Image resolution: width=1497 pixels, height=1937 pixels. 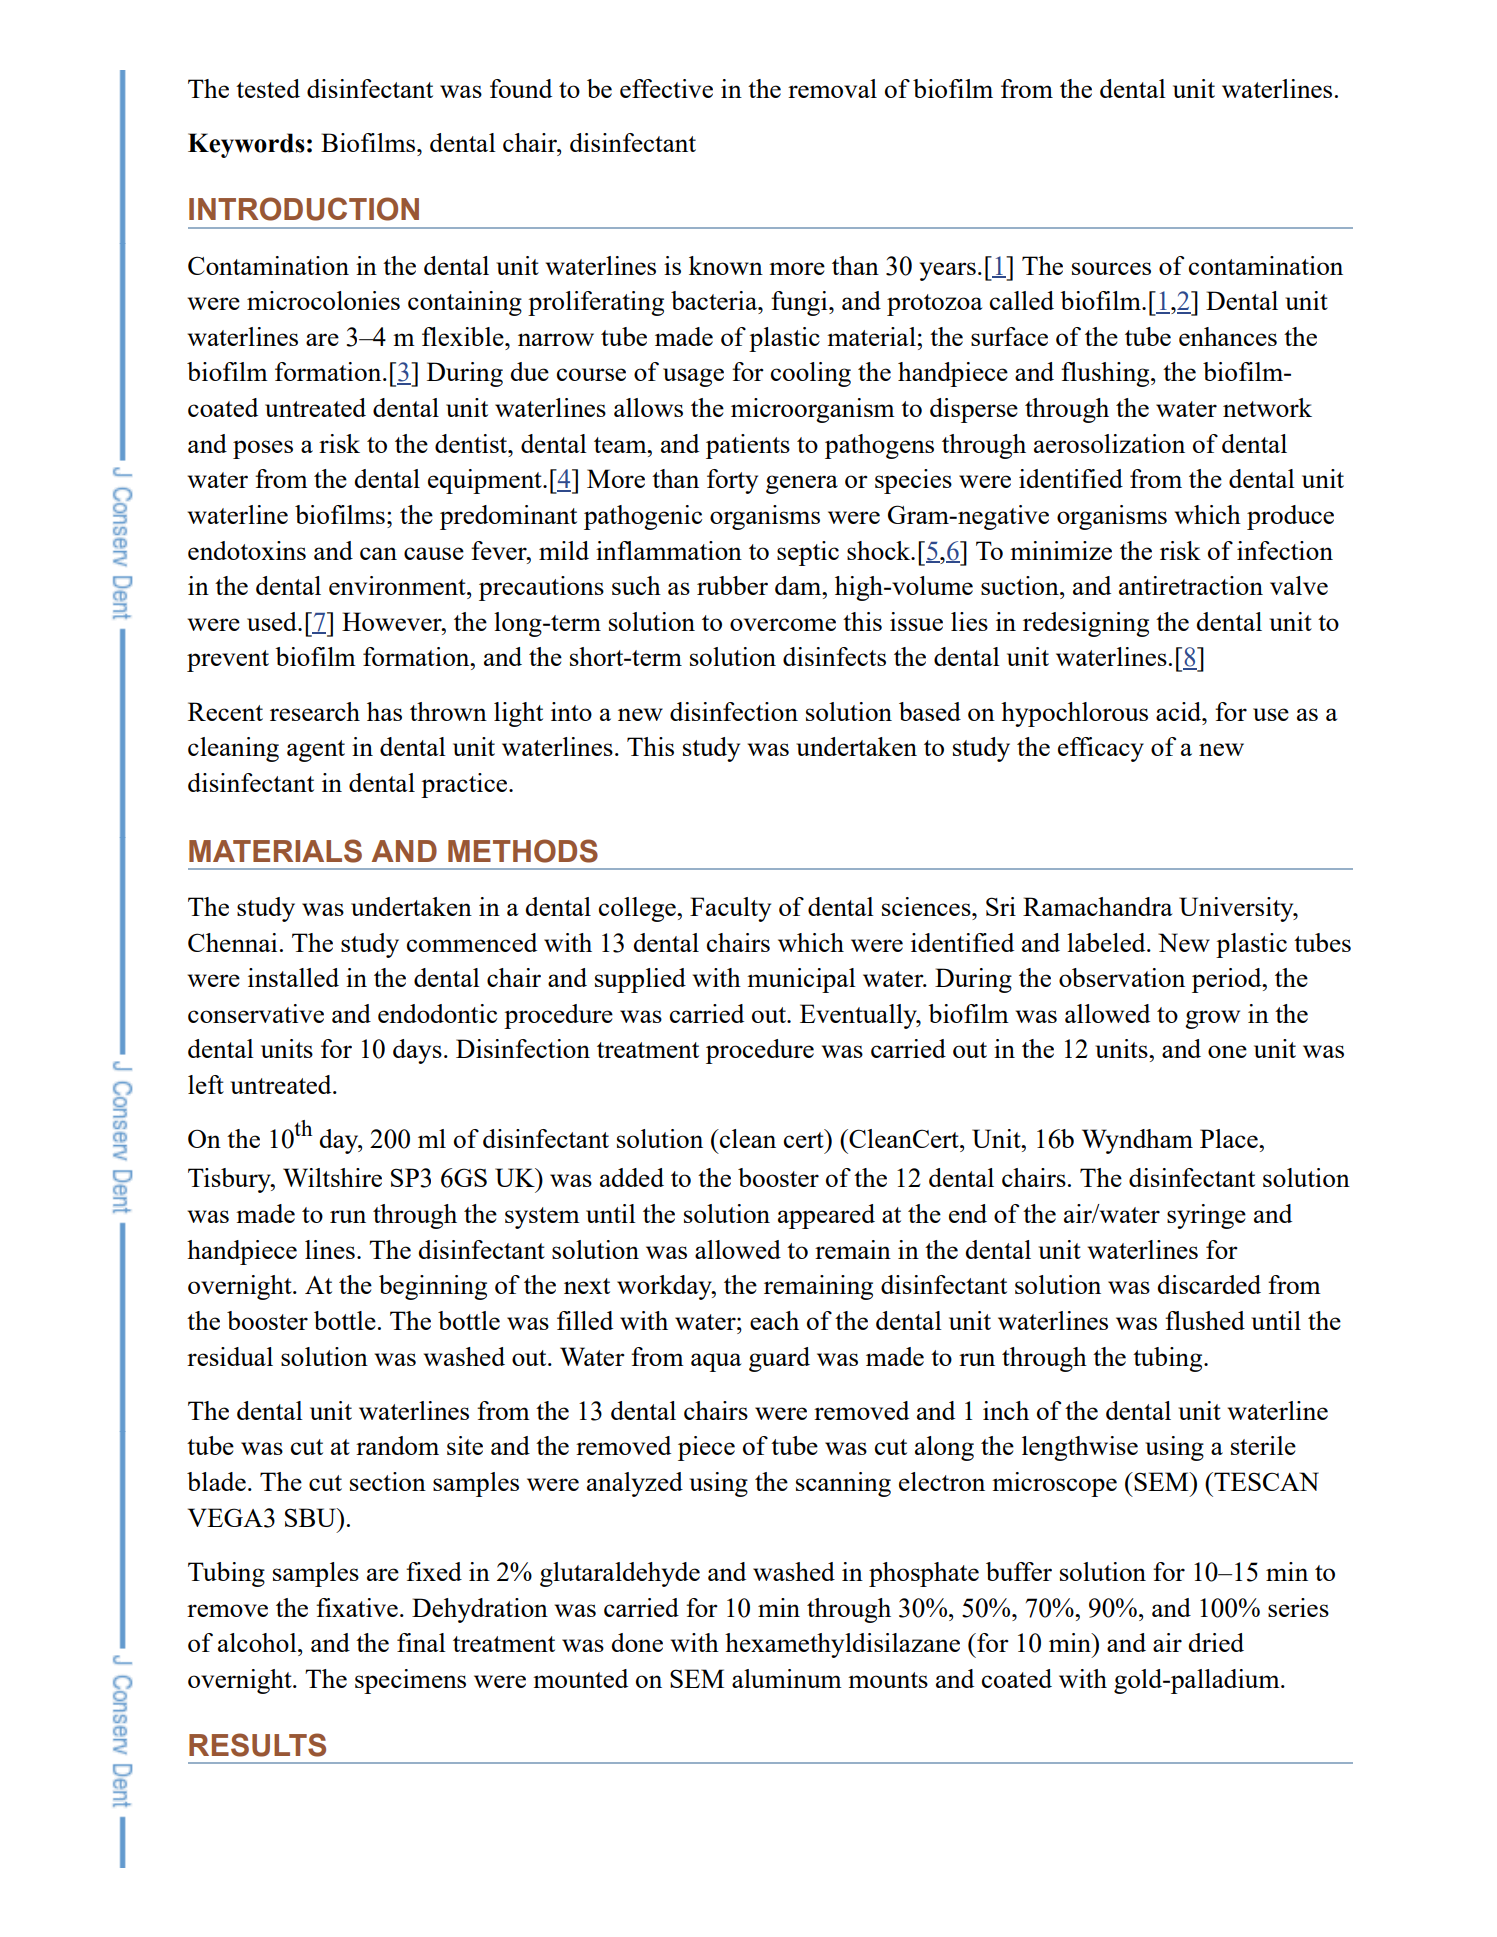 I want to click on sources, so click(x=1111, y=268).
